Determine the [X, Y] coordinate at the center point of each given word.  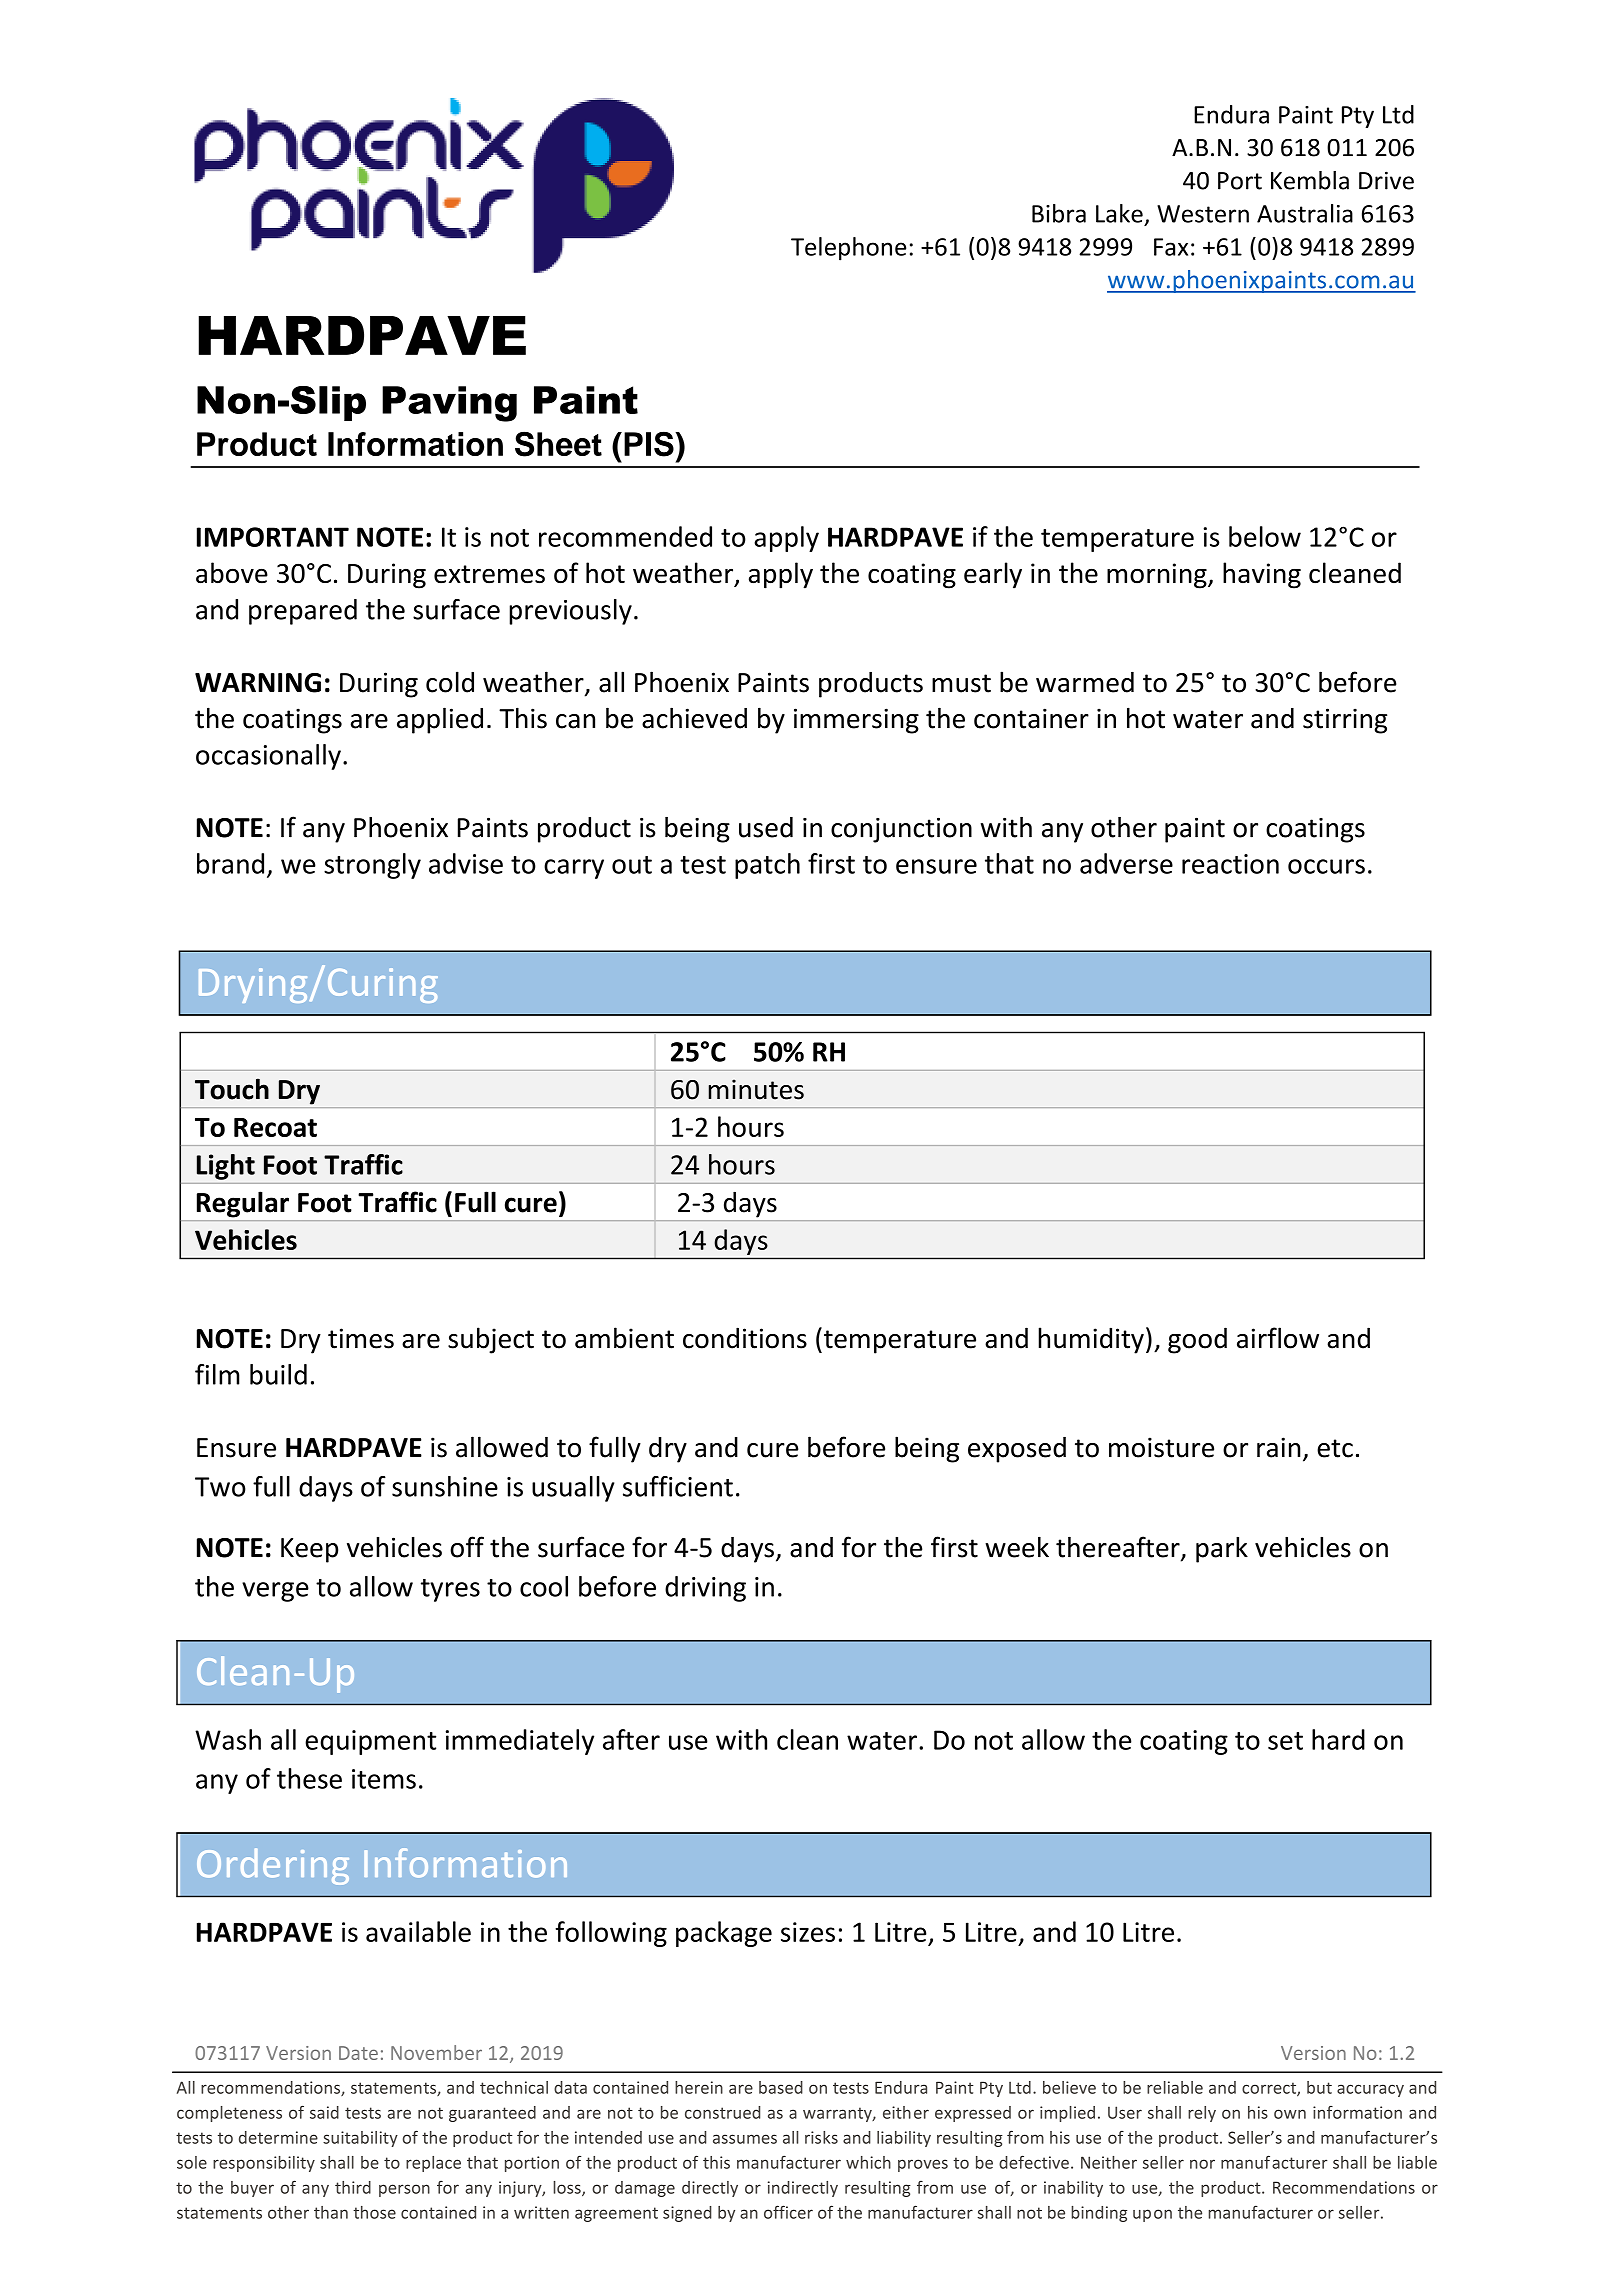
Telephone [848, 249]
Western [1203, 214]
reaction [1230, 864]
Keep [309, 1550]
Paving [449, 404]
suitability [360, 2139]
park [1222, 1550]
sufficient [678, 1486]
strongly [372, 866]
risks [821, 2137]
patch [767, 866]
